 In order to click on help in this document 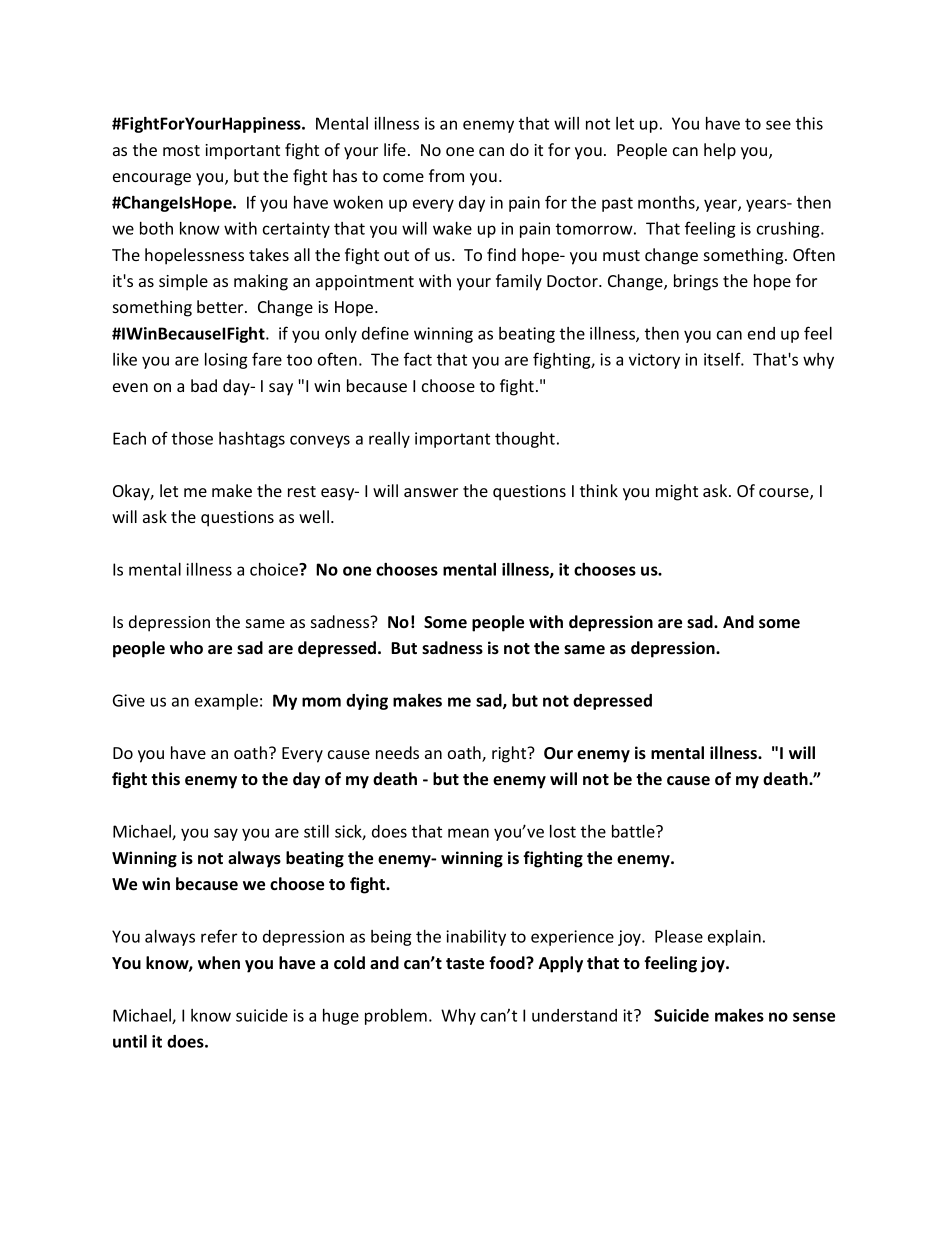, I will do `click(720, 151)`.
